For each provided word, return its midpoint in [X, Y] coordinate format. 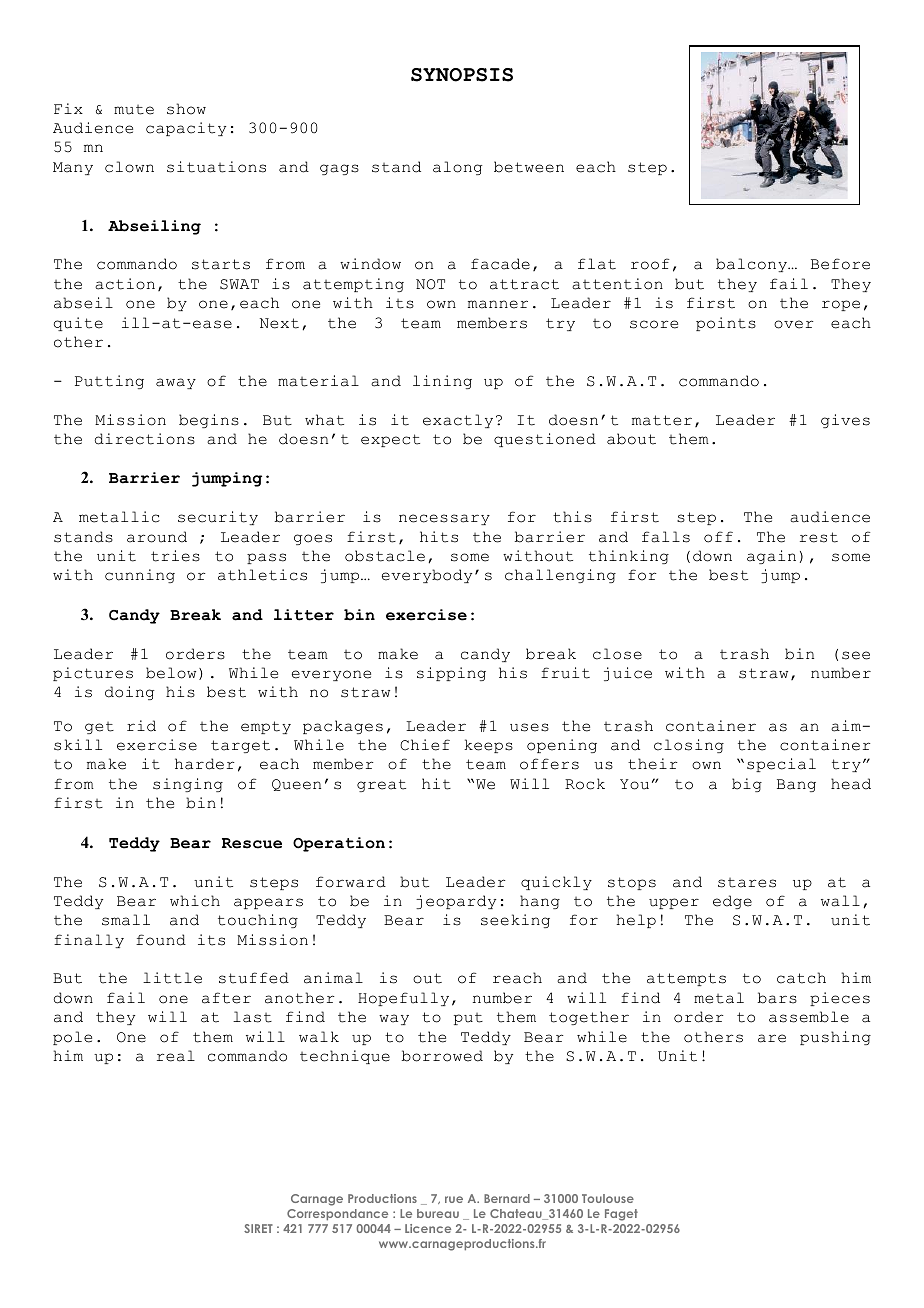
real [176, 1056]
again [771, 557]
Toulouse [608, 1198]
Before [840, 264]
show [186, 109]
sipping [451, 674]
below [171, 673]
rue [454, 1199]
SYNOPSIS [462, 75]
